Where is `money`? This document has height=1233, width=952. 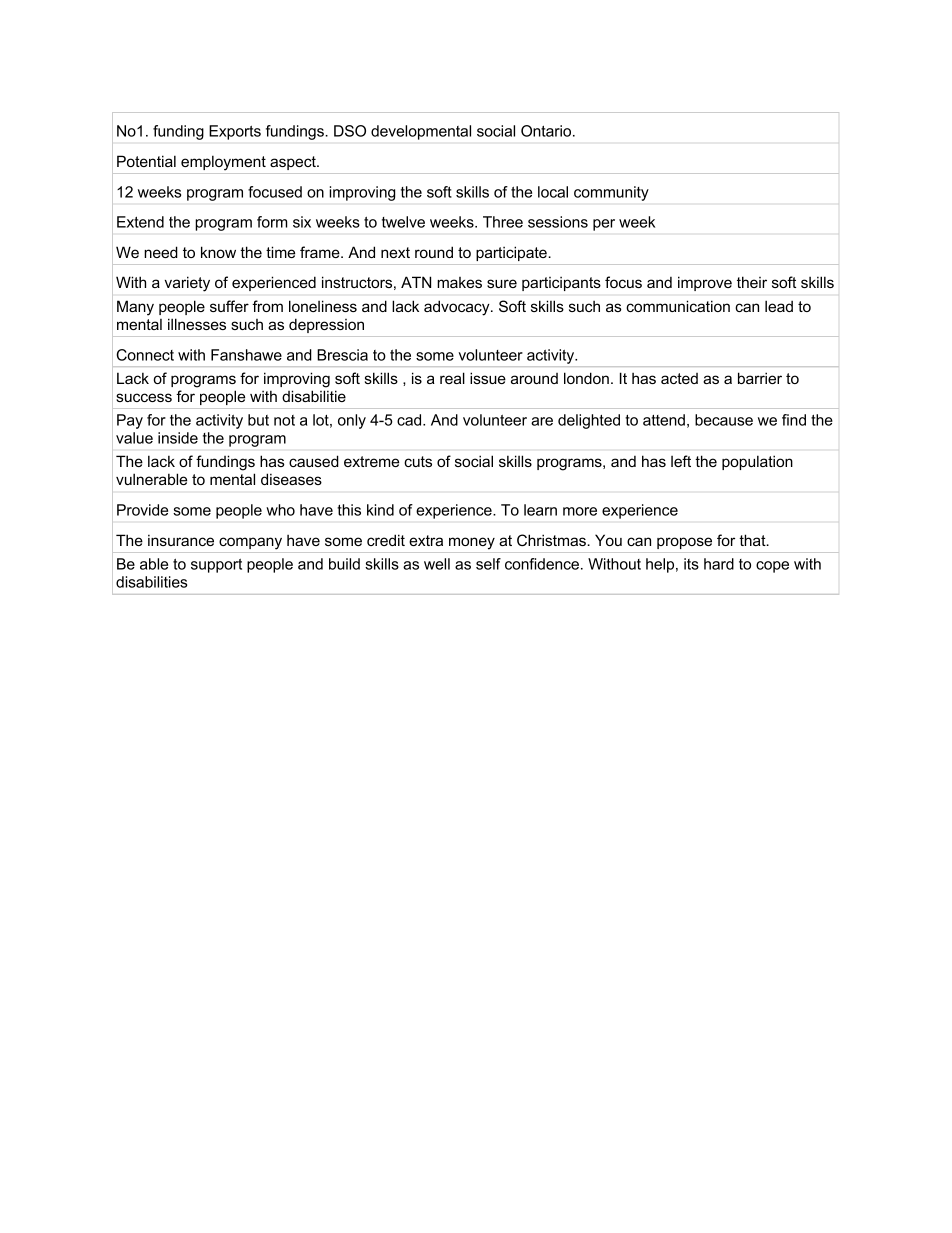 money is located at coordinates (472, 543).
